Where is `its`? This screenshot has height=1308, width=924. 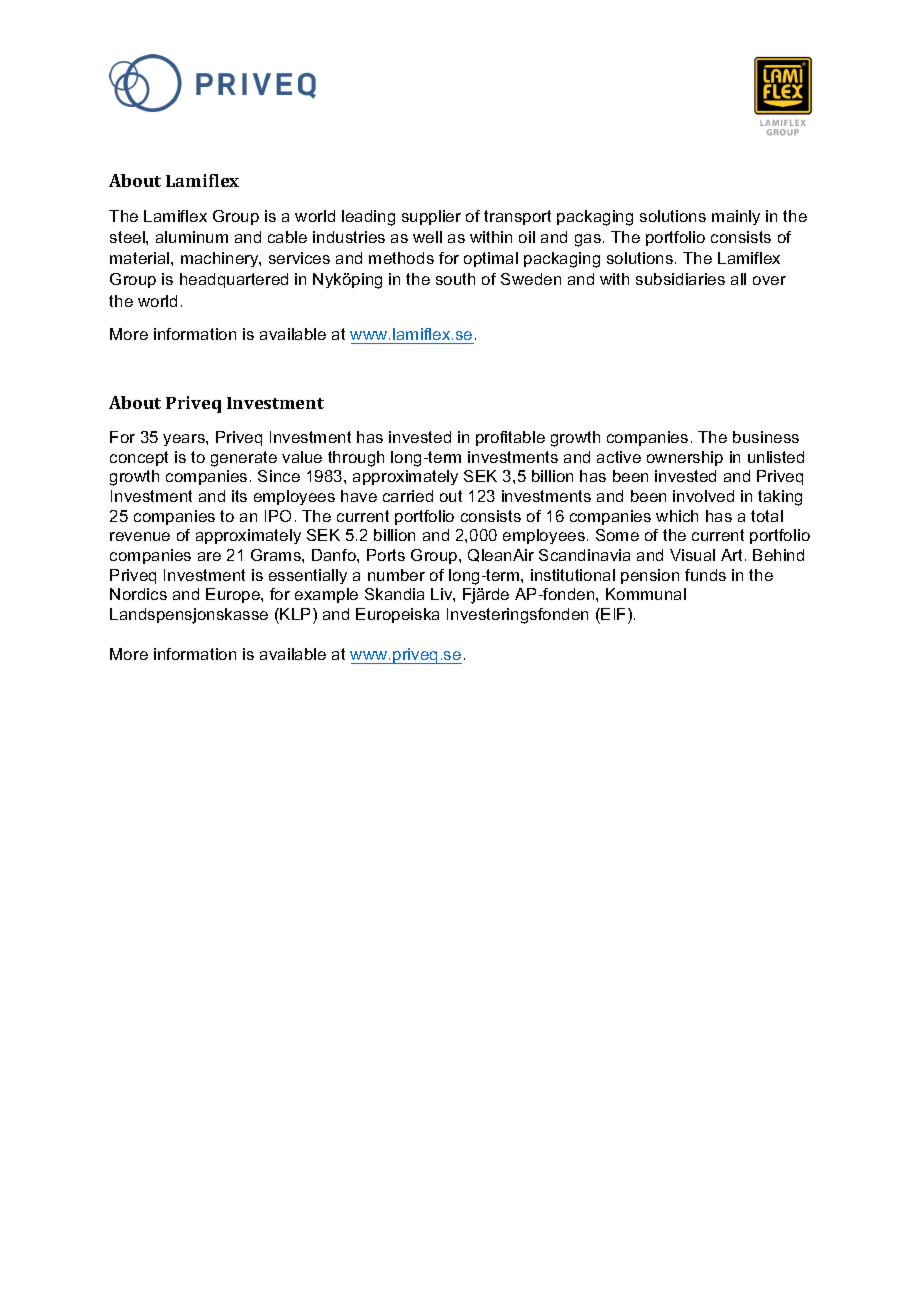
its is located at coordinates (239, 496).
